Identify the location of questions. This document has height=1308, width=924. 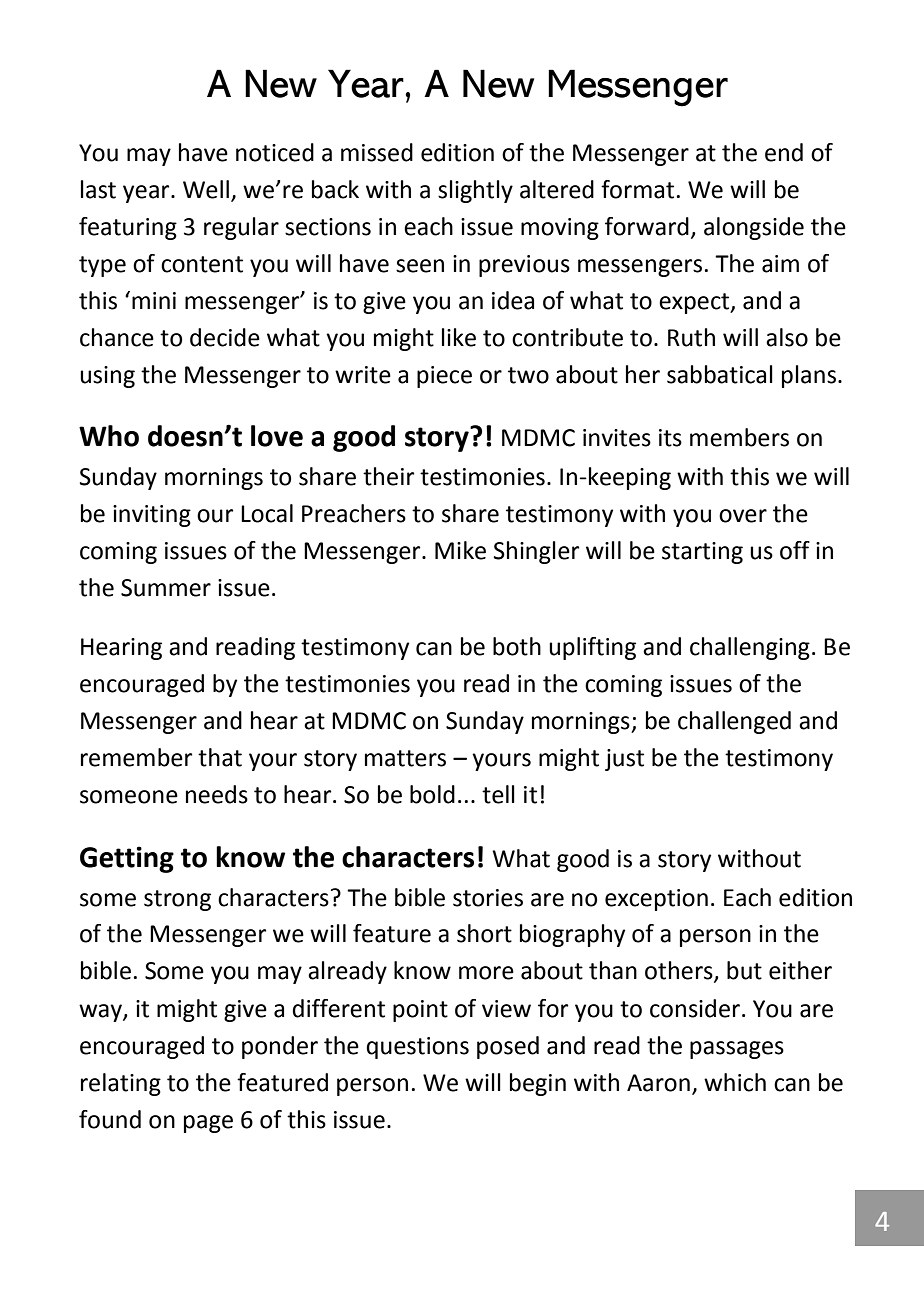
(417, 1048).
